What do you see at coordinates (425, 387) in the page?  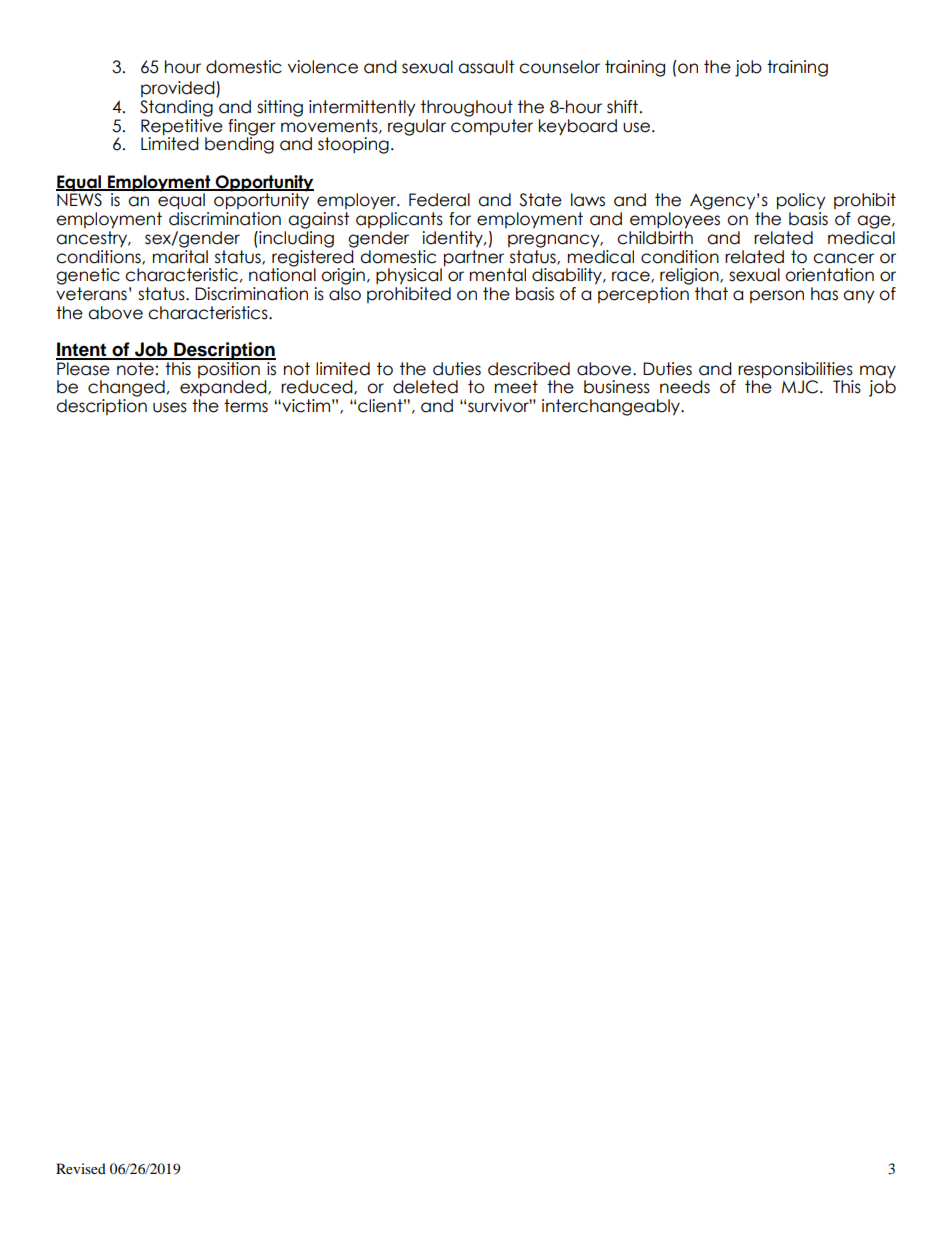 I see `deleted` at bounding box center [425, 387].
